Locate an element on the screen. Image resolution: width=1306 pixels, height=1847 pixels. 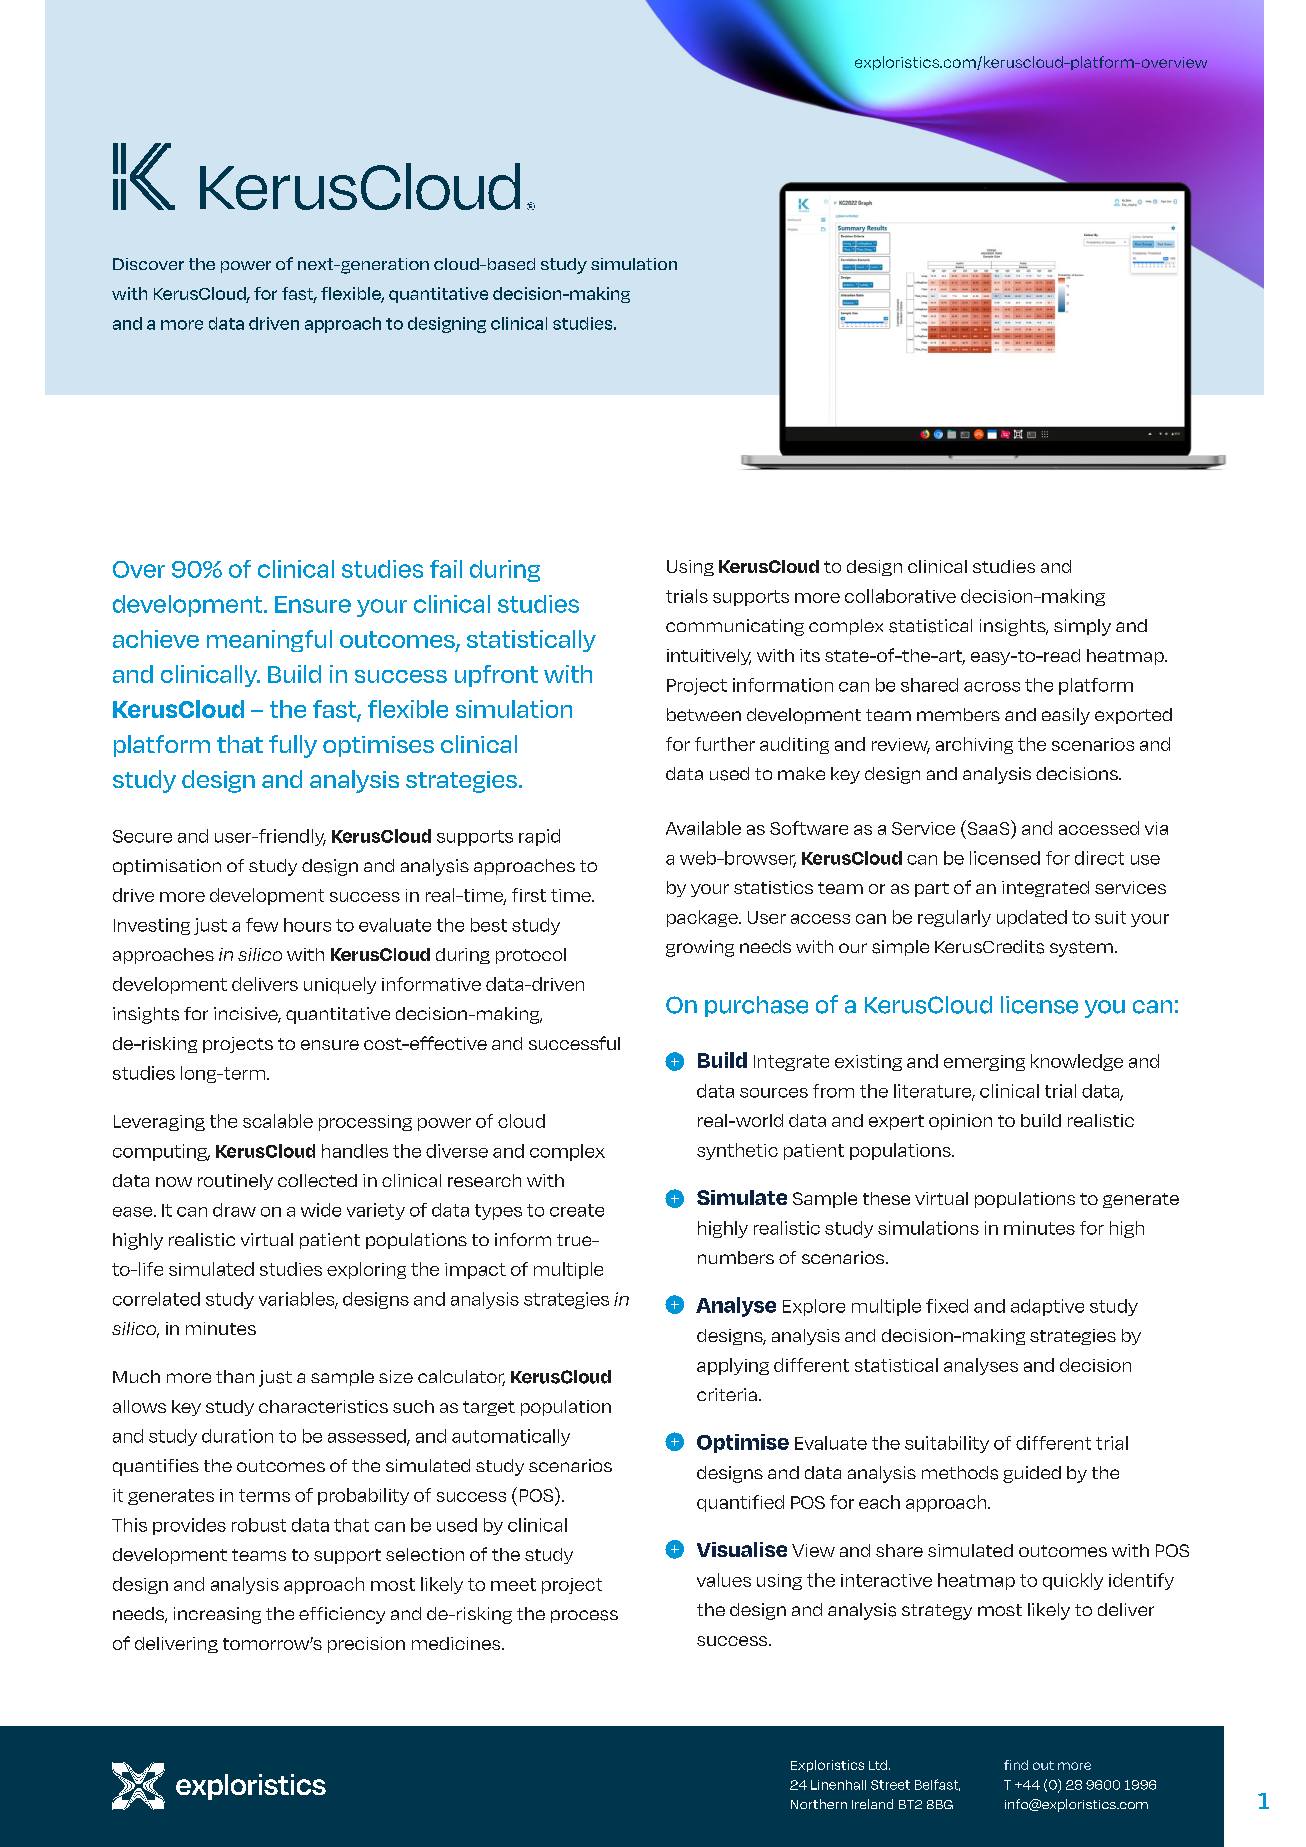
precision is located at coordinates (366, 1645).
